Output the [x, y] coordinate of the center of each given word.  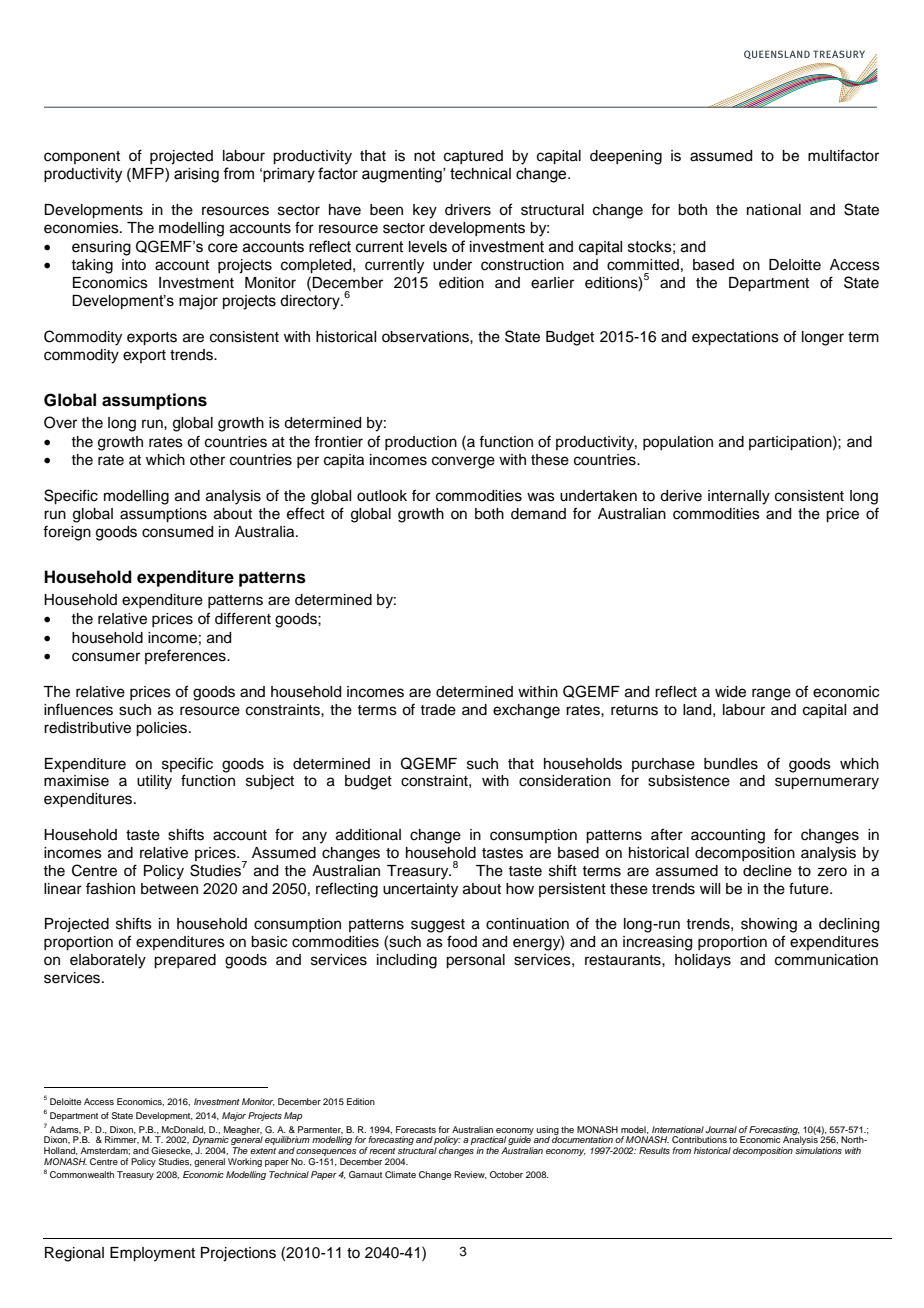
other [207, 460]
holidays [703, 961]
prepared [185, 961]
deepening [626, 157]
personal [475, 961]
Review [470, 1175]
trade [438, 710]
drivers [468, 210]
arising [196, 175]
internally [739, 497]
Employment [152, 1254]
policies [163, 729]
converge [463, 462]
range [771, 694]
